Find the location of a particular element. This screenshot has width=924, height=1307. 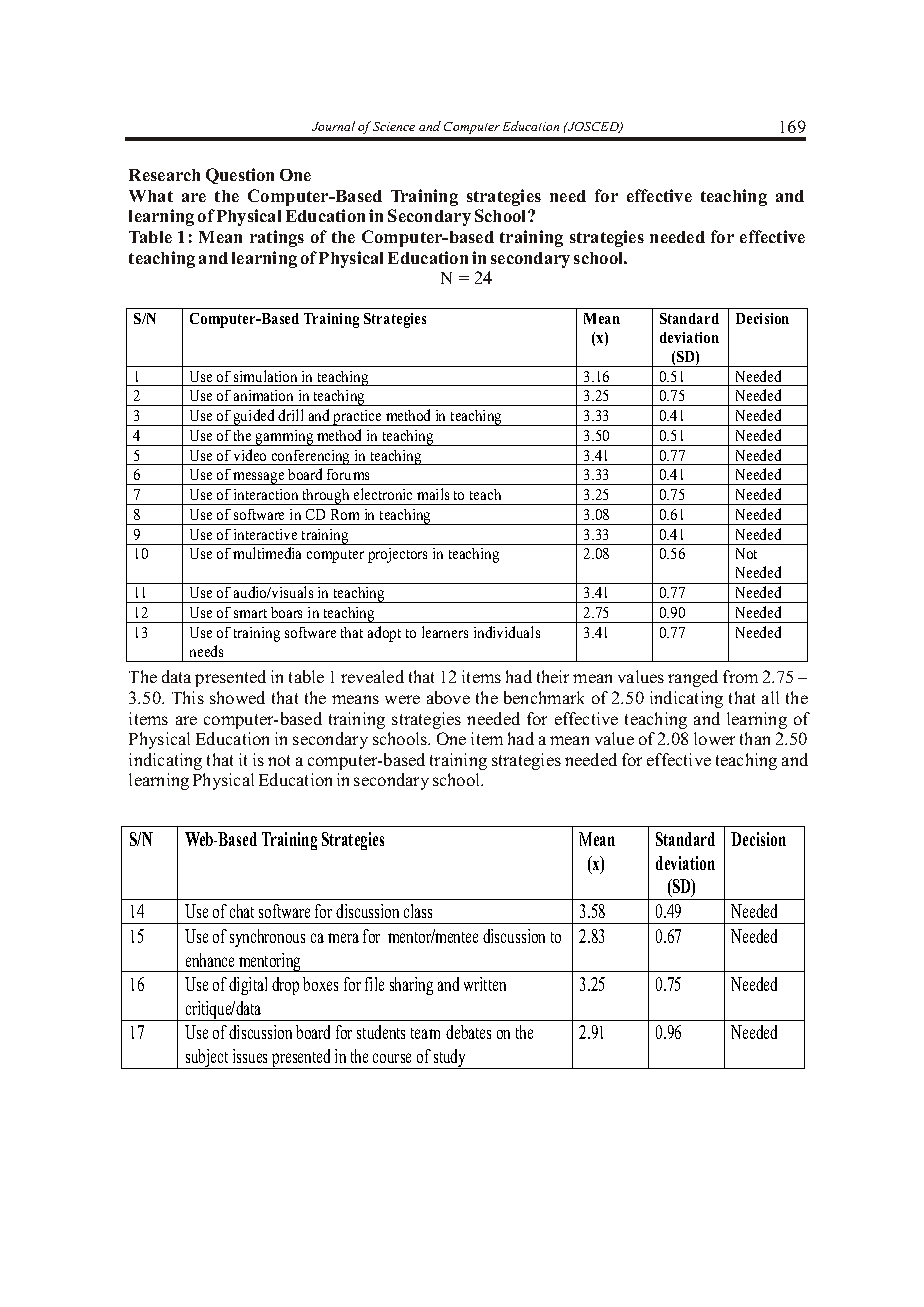

showed is located at coordinates (237, 697).
